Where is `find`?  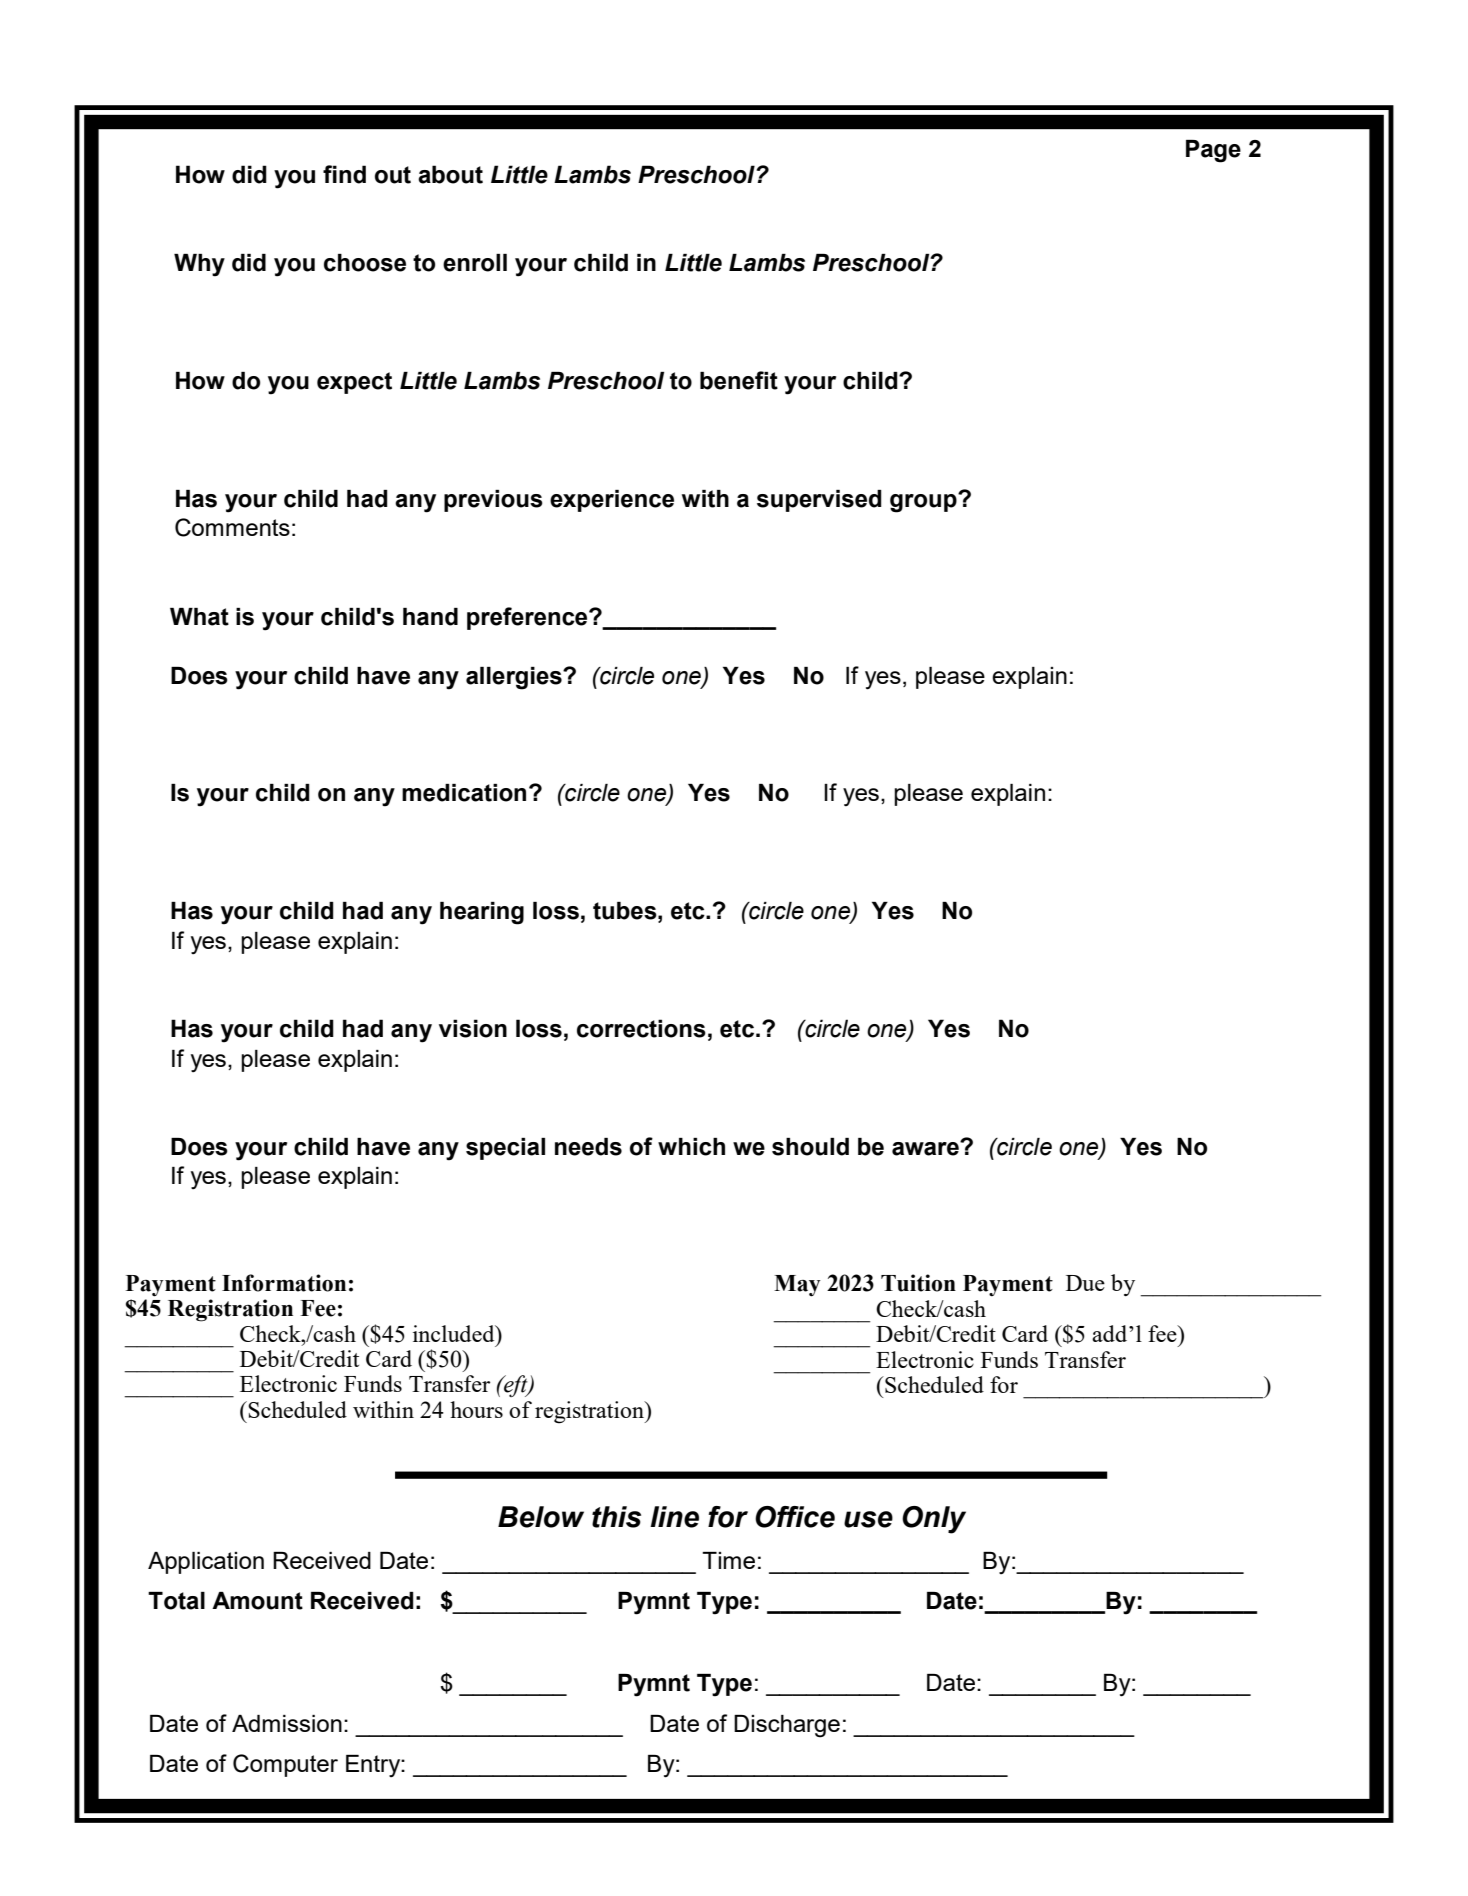 find is located at coordinates (344, 174).
